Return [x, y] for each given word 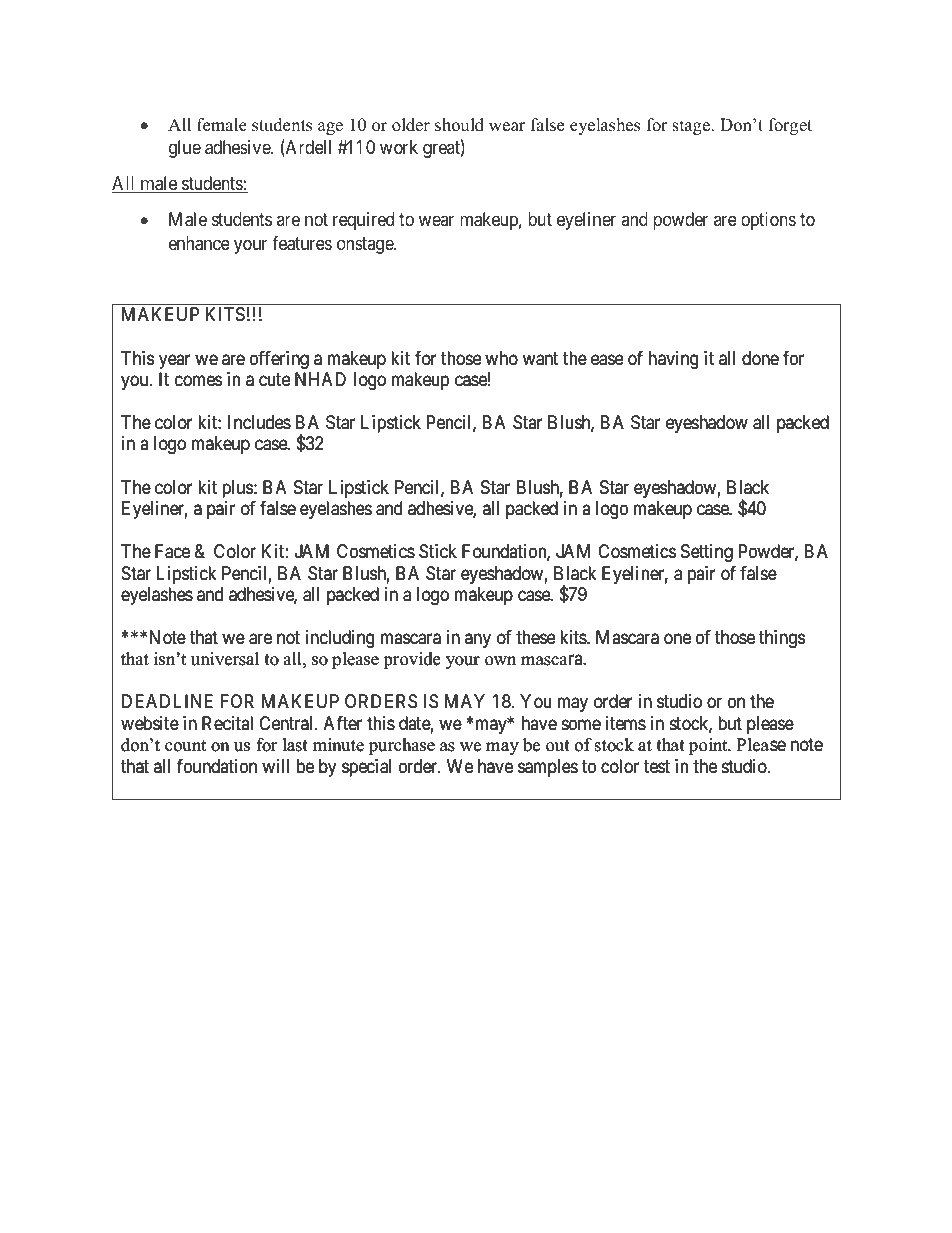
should [459, 125]
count [185, 745]
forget [790, 126]
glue [185, 149]
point [709, 746]
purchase [402, 746]
